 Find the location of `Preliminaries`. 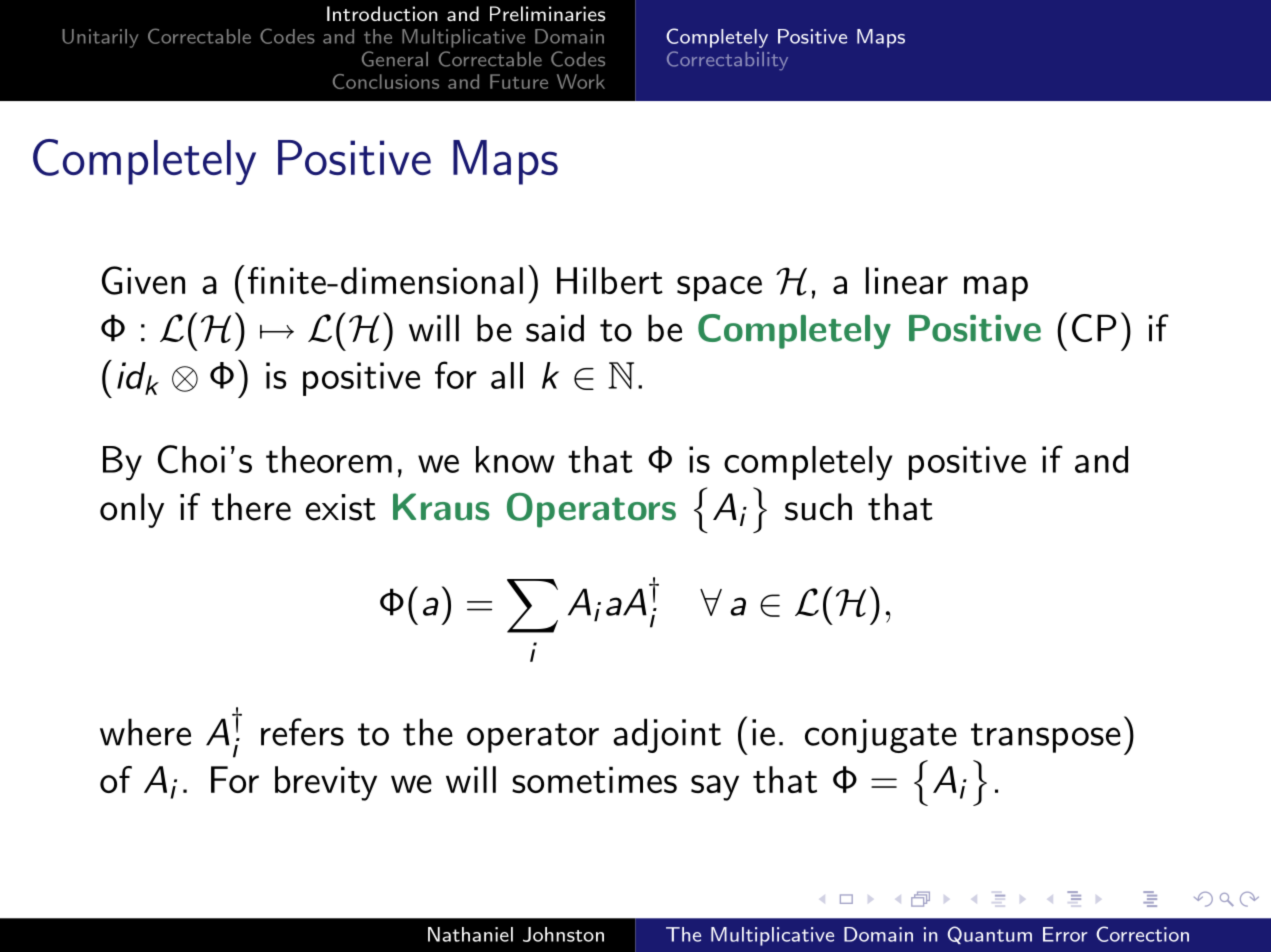

Preliminaries is located at coordinates (548, 13).
